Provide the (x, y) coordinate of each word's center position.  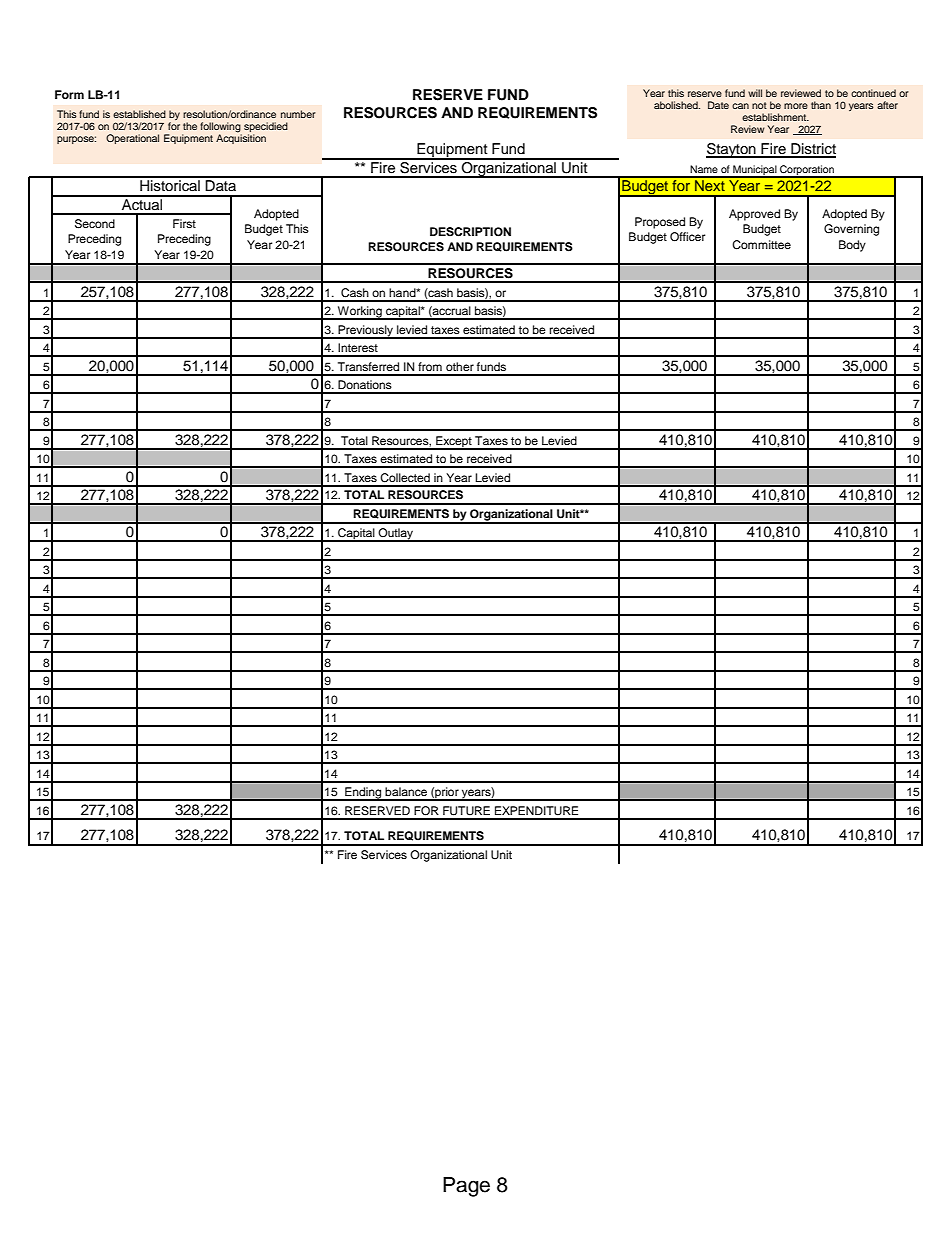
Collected (405, 478)
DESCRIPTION (470, 232)
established (139, 114)
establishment (775, 117)
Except (454, 443)
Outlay (396, 535)
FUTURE (466, 811)
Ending (363, 794)
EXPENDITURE (536, 811)
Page (466, 1187)
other (460, 366)
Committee (761, 245)
